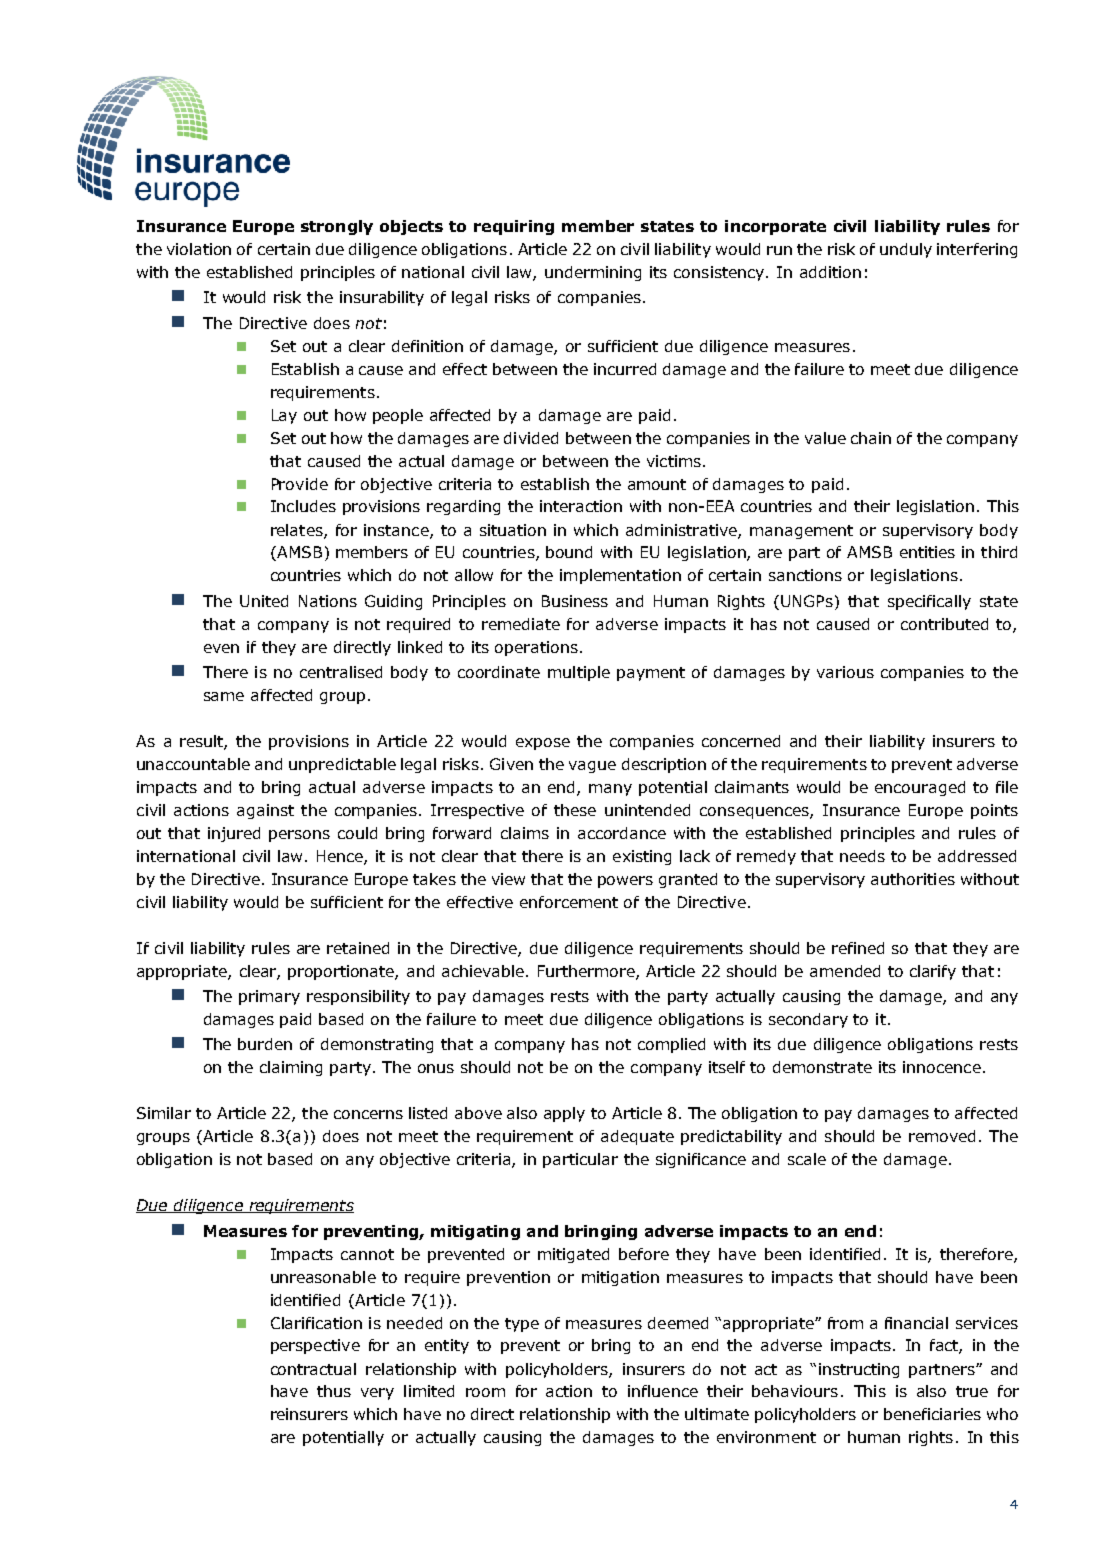 The height and width of the image is (1559, 1102). What do you see at coordinates (942, 1136) in the image?
I see `removed` at bounding box center [942, 1136].
